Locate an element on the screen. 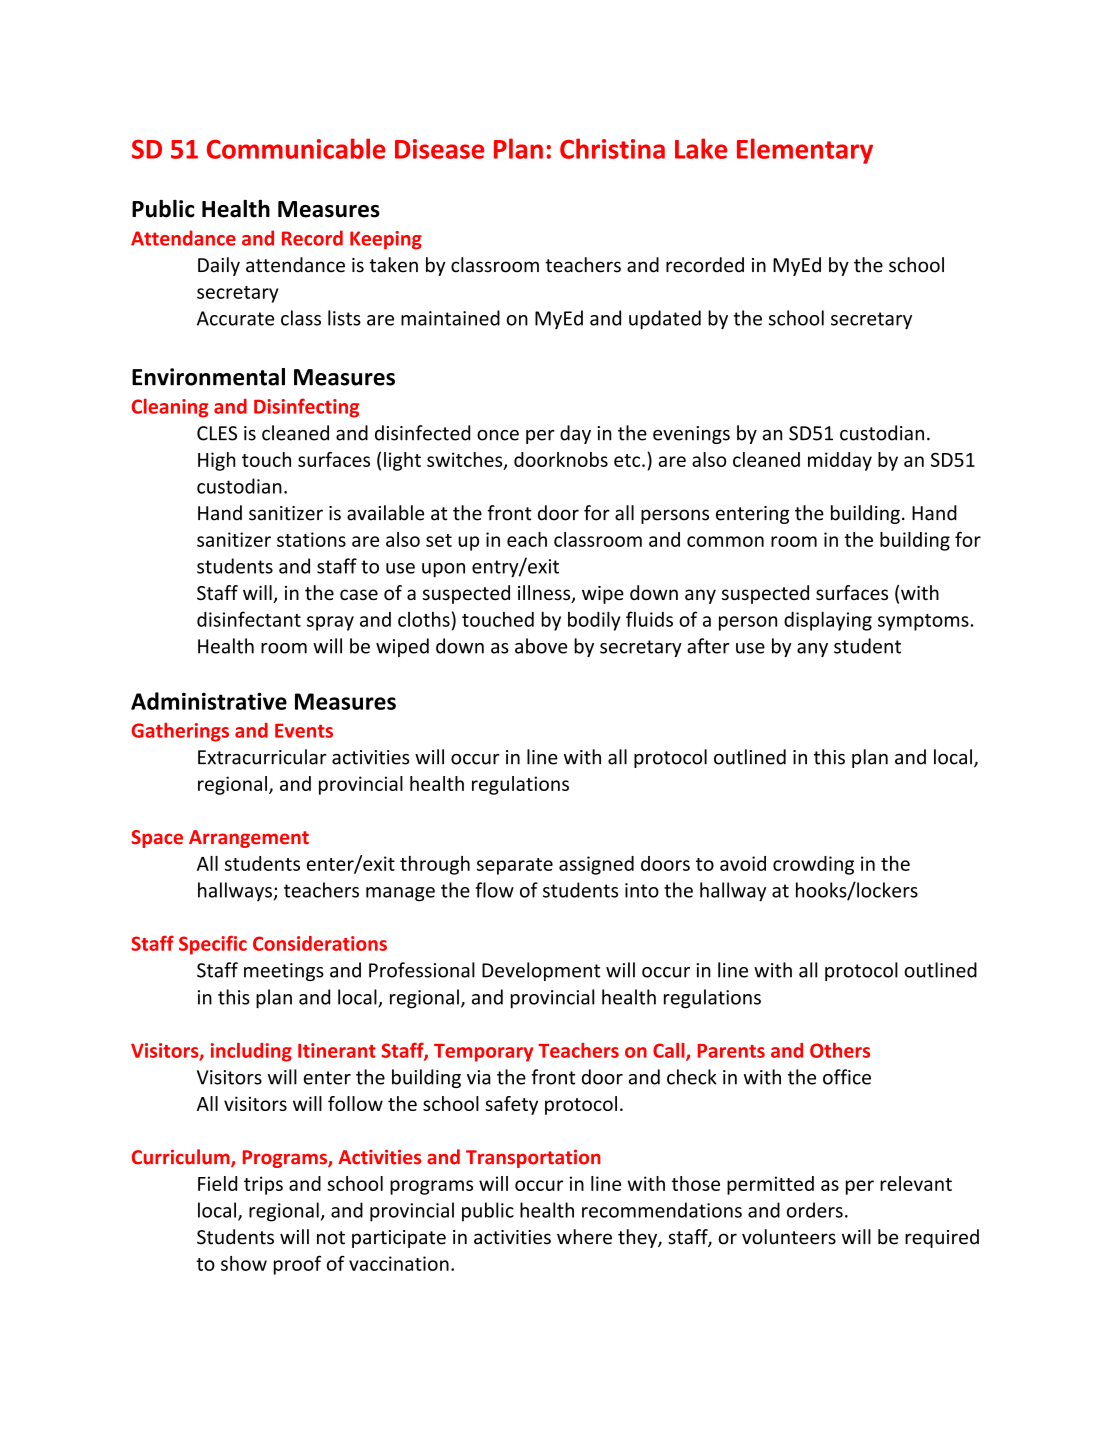  displaying is located at coordinates (828, 621).
